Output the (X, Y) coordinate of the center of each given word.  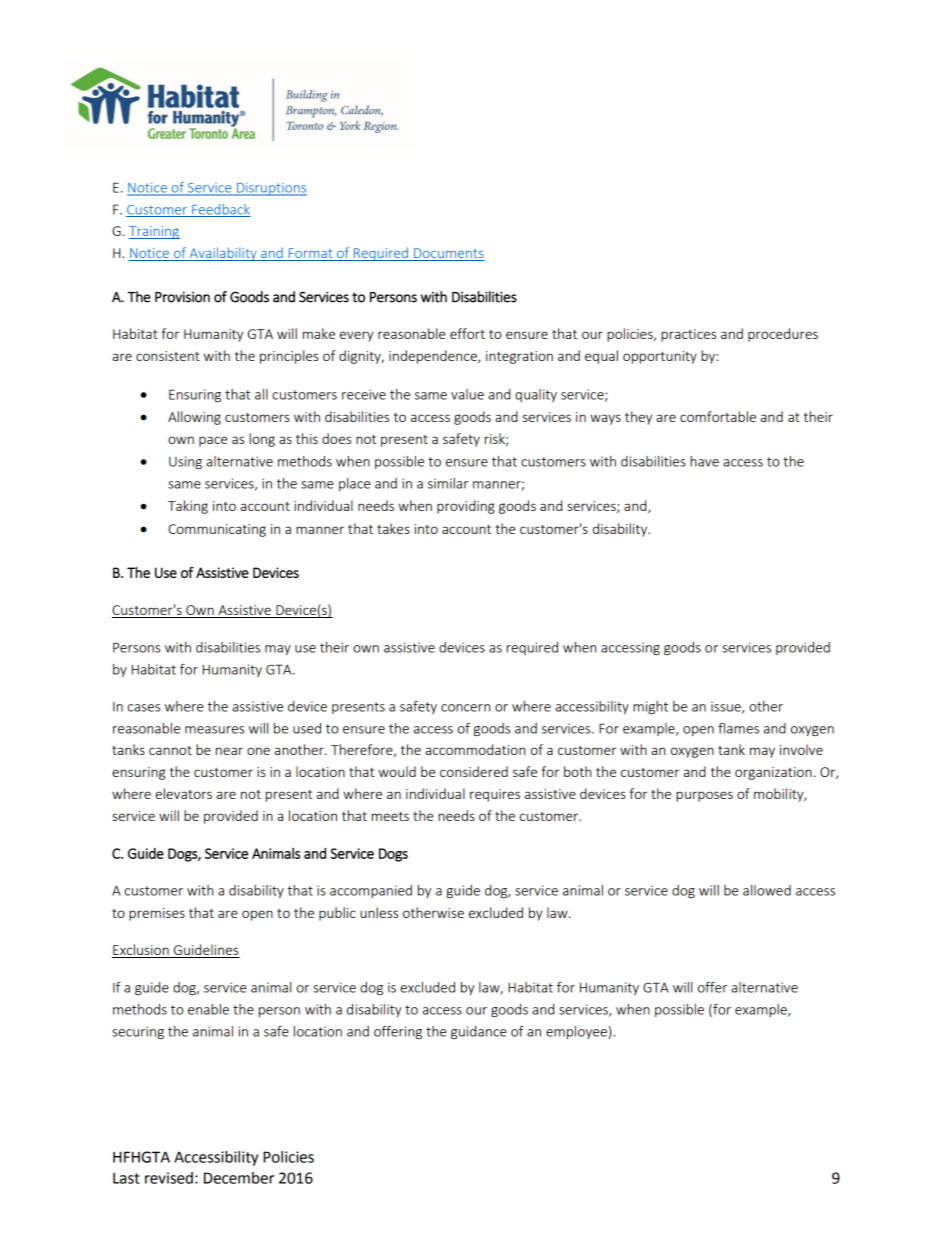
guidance (479, 1032)
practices (688, 335)
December (239, 1178)
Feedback (220, 210)
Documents (448, 254)
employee (576, 1032)
